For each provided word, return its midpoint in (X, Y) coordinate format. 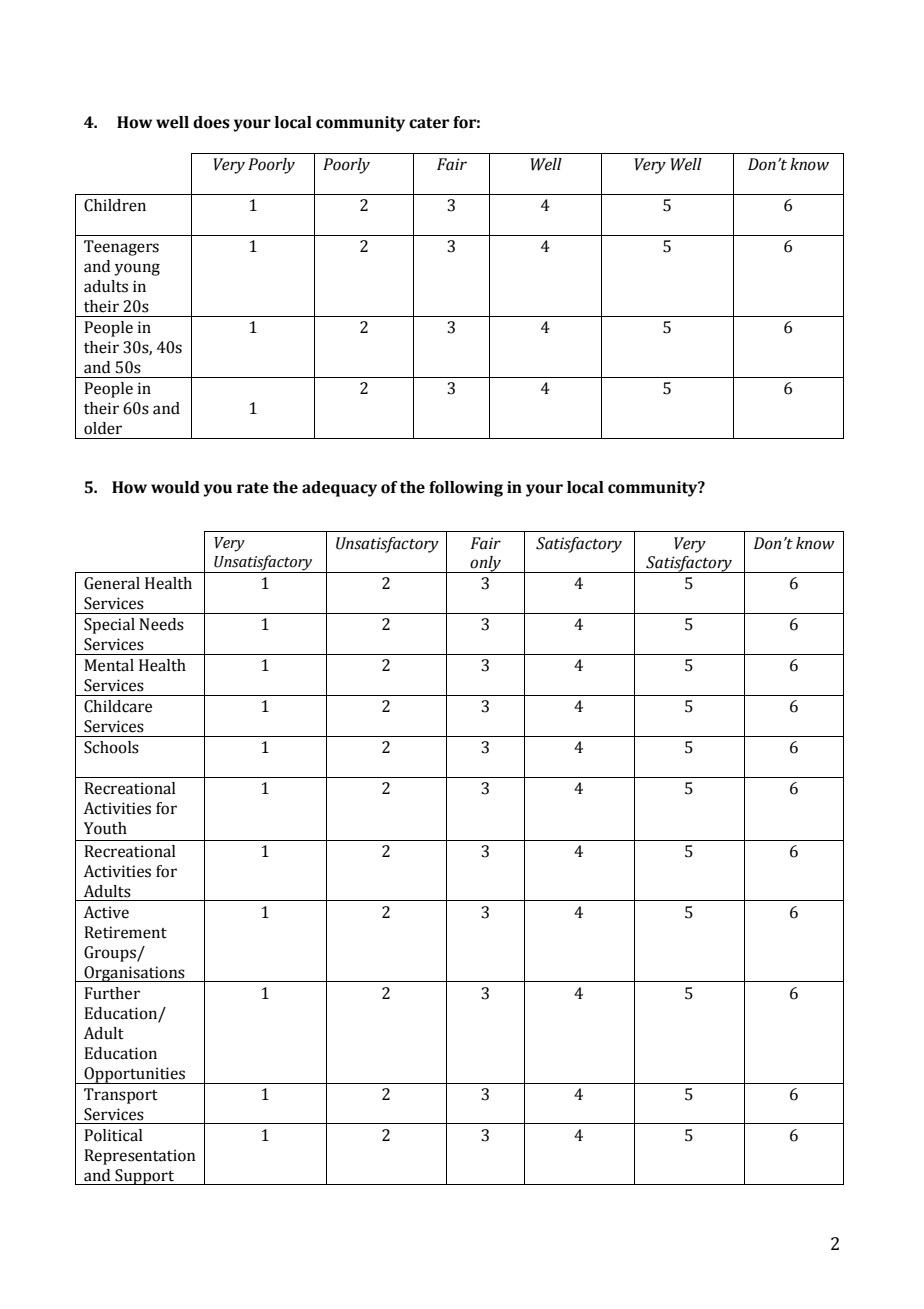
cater (429, 123)
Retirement (125, 932)
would (175, 487)
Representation (140, 1157)
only (486, 564)
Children (115, 205)
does (211, 122)
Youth (105, 828)
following (466, 489)
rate (253, 488)
